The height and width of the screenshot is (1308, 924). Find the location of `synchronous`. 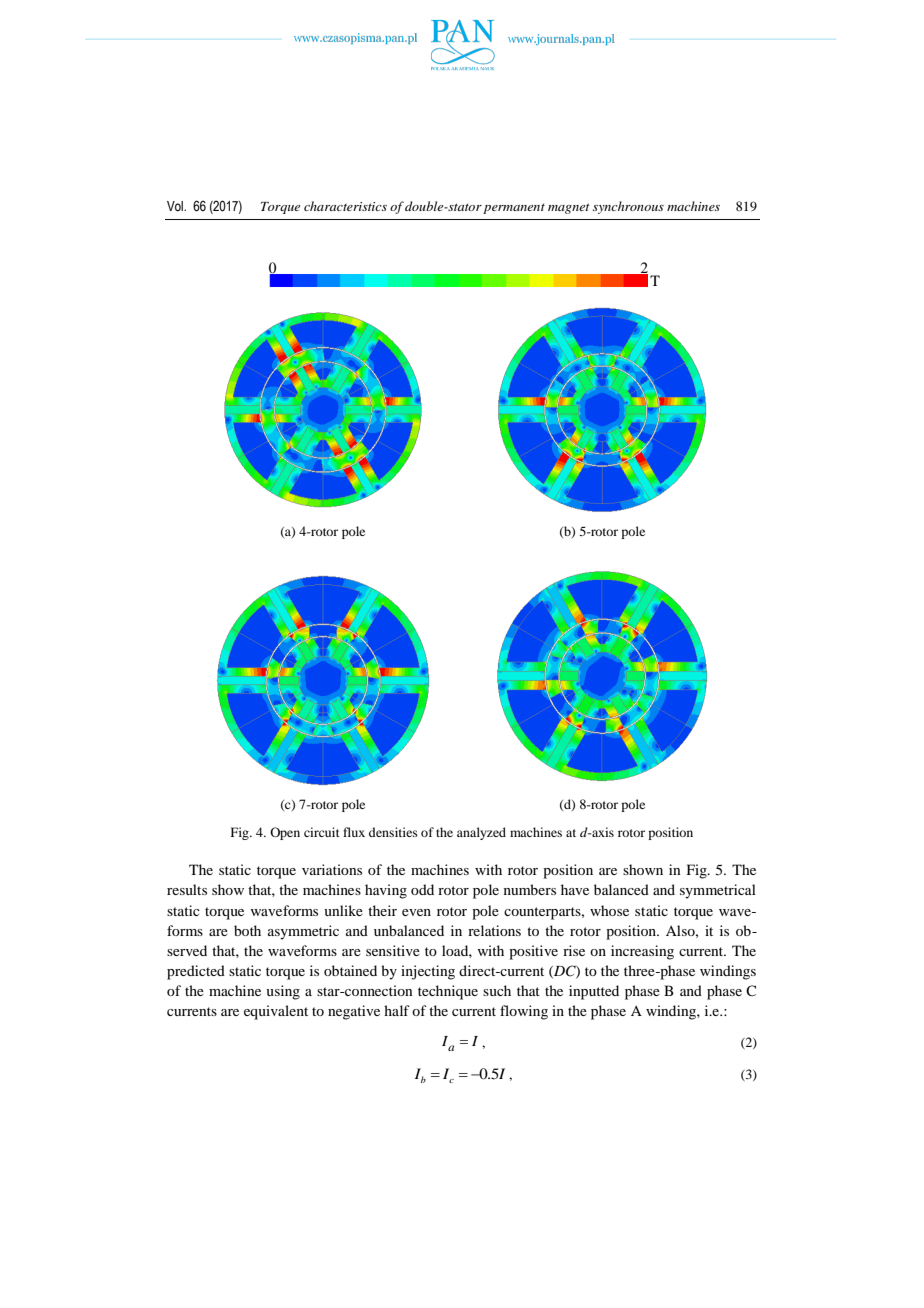

synchronous is located at coordinates (628, 207).
